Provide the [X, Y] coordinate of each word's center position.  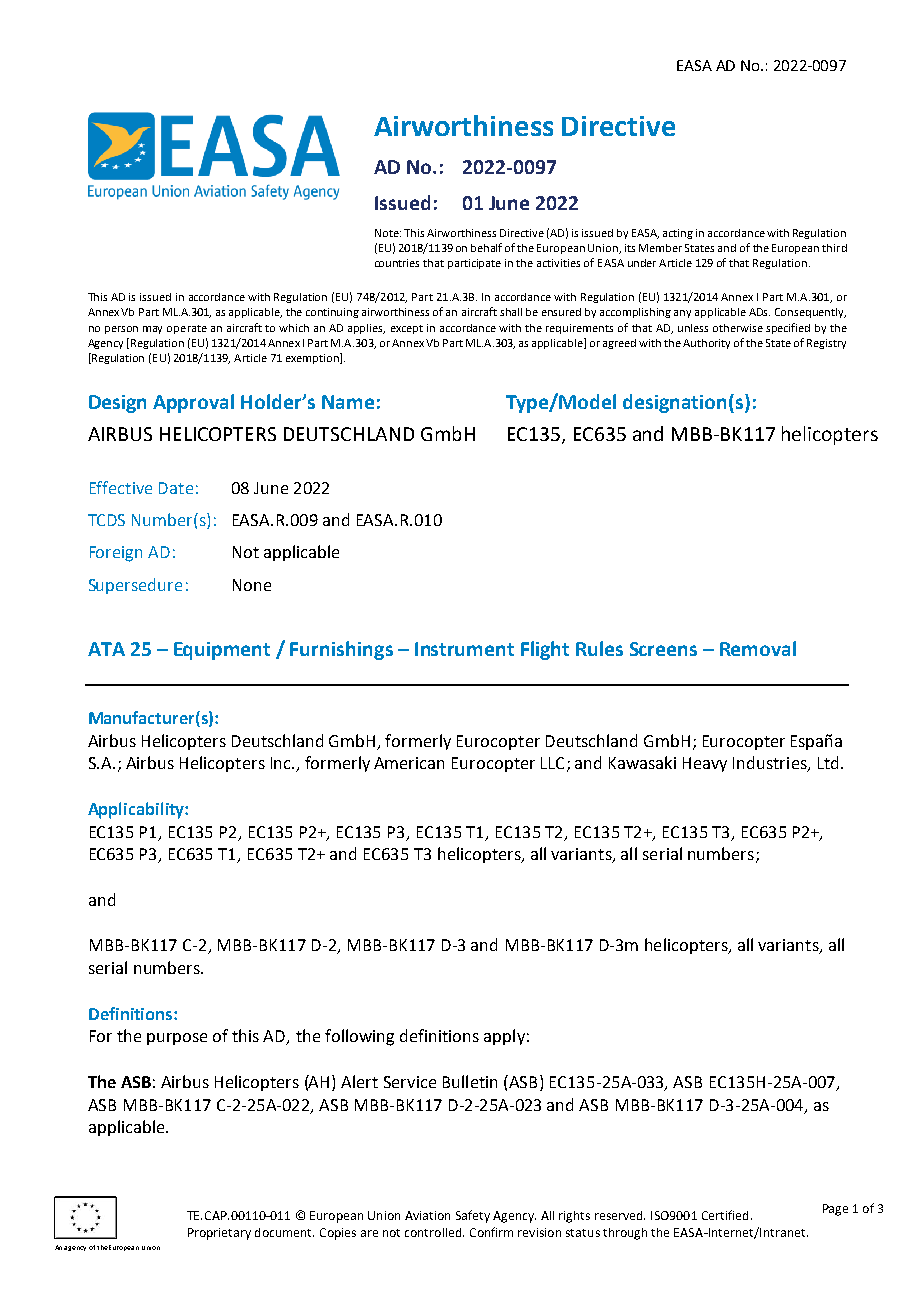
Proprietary [219, 1234]
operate [187, 329]
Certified [725, 1215]
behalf [486, 247]
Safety [473, 1216]
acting [678, 234]
